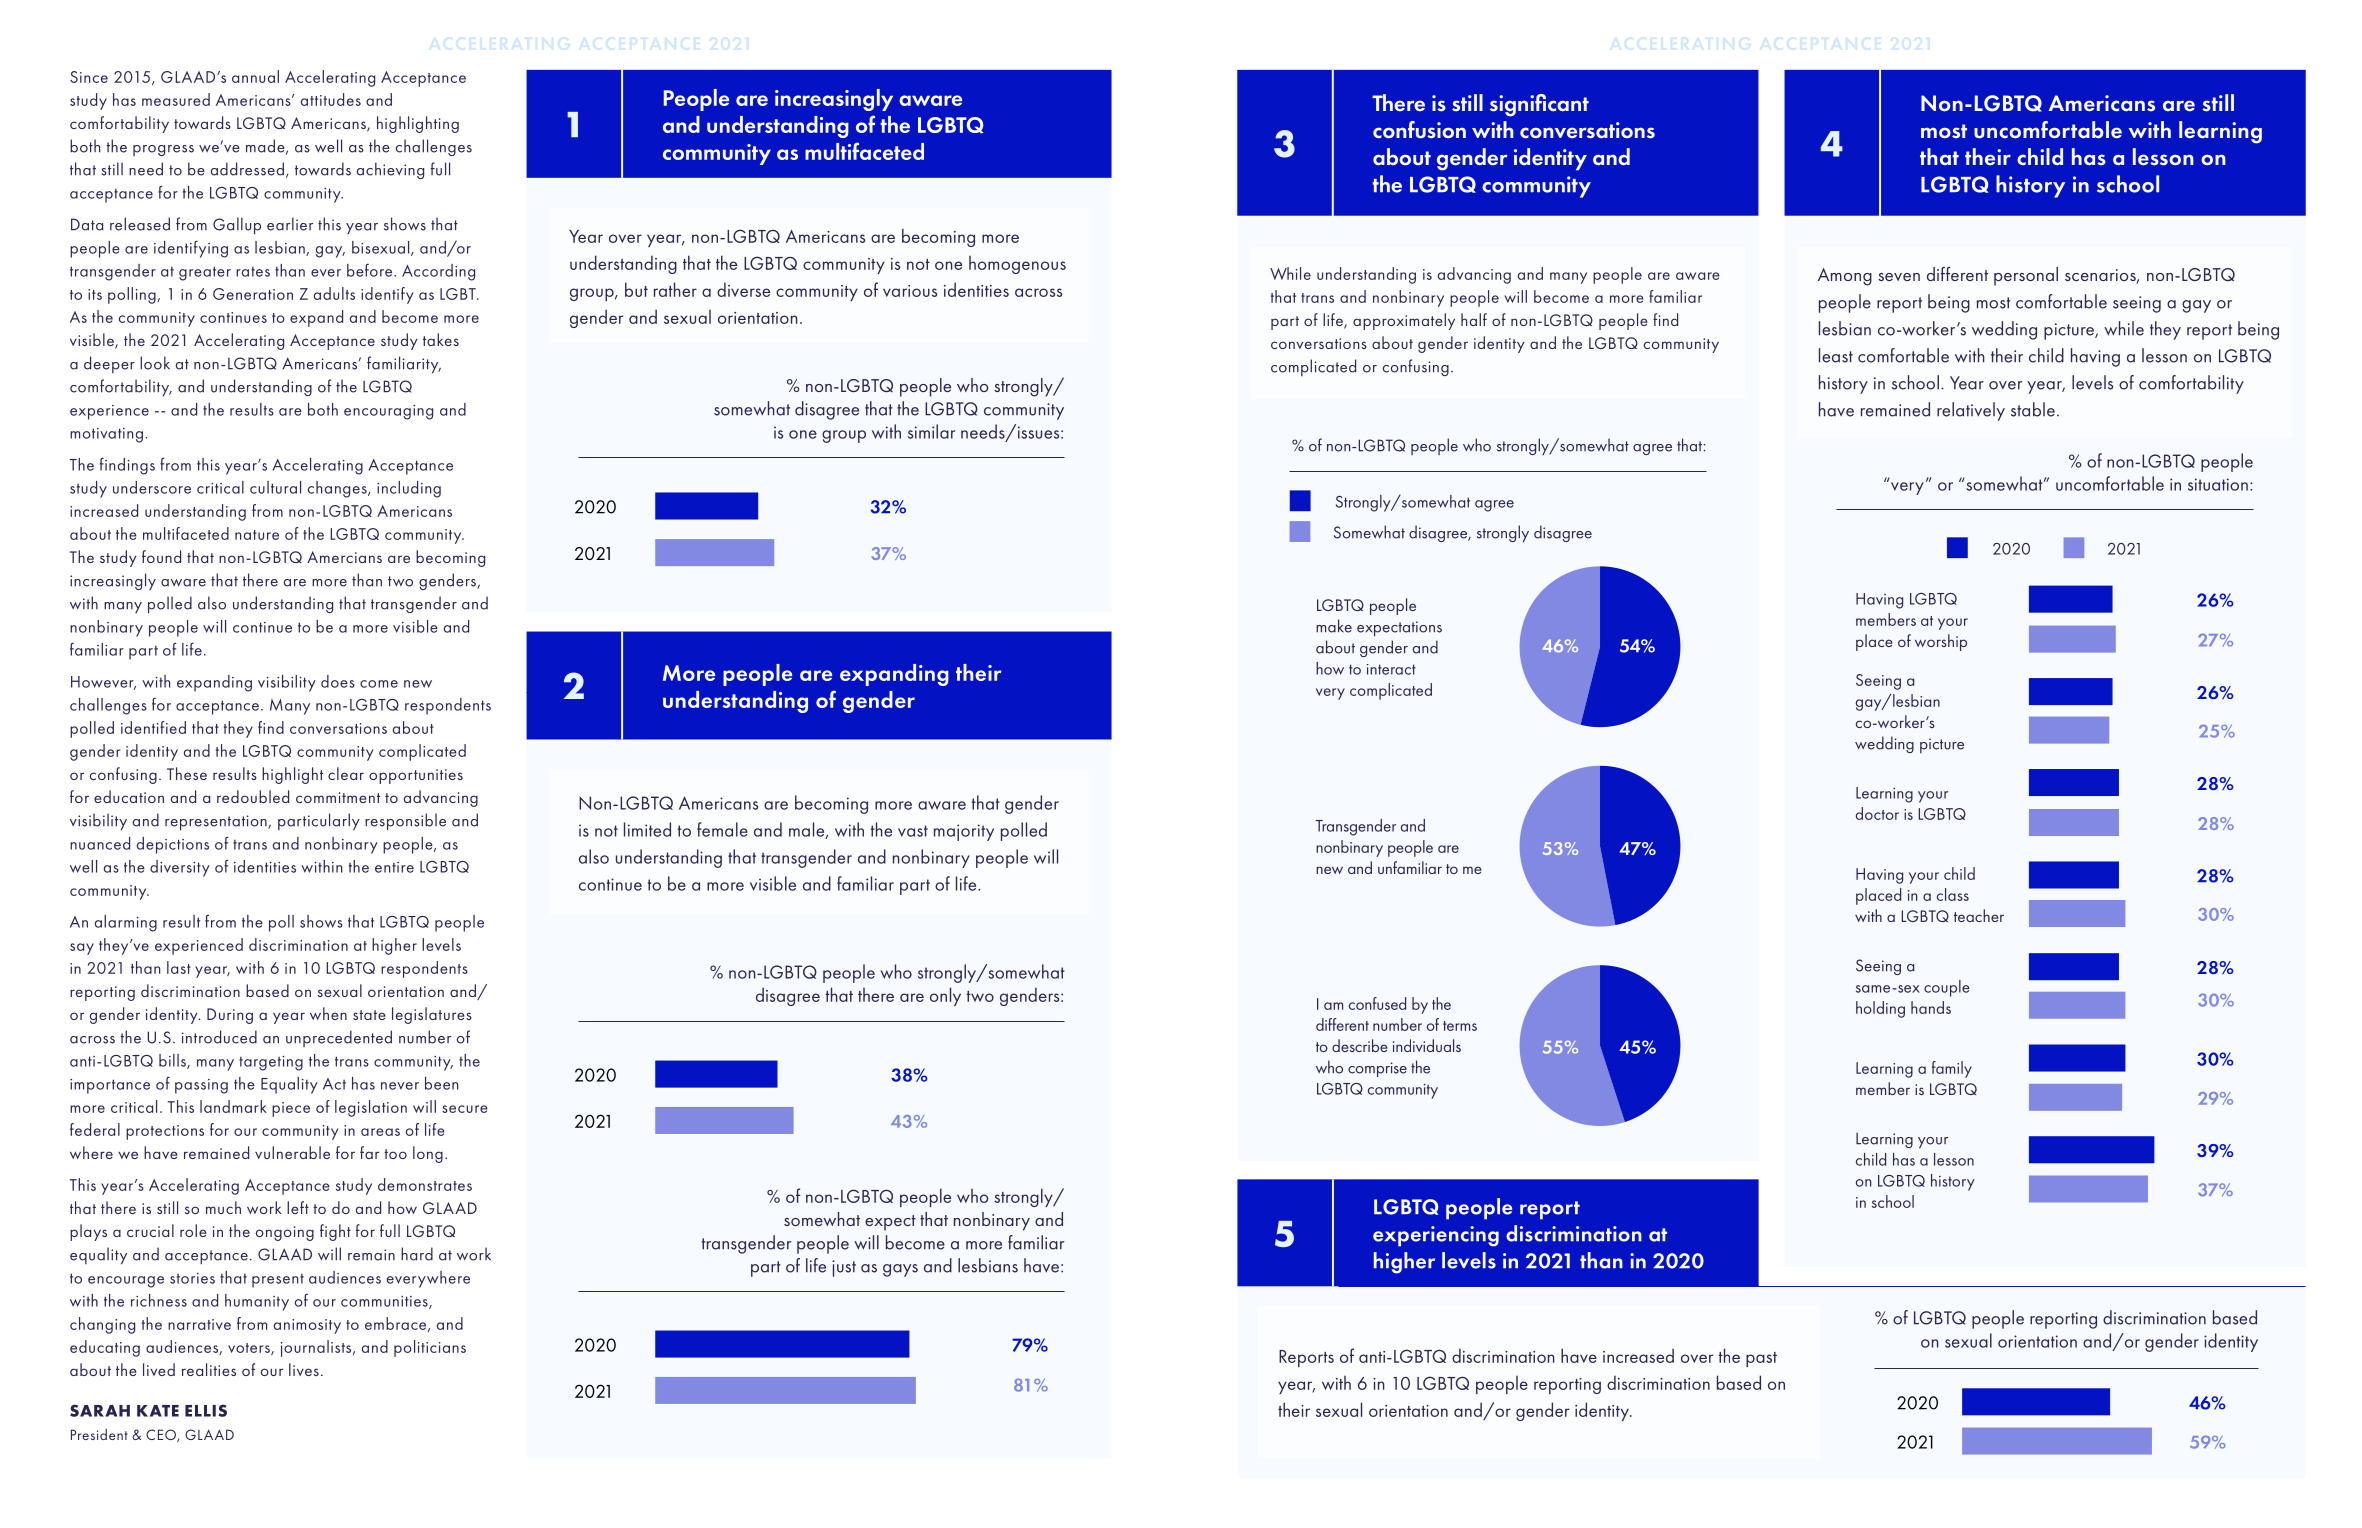 The height and width of the image is (1528, 2362). Describe the element at coordinates (900, 1270) in the image. I see `gays` at that location.
